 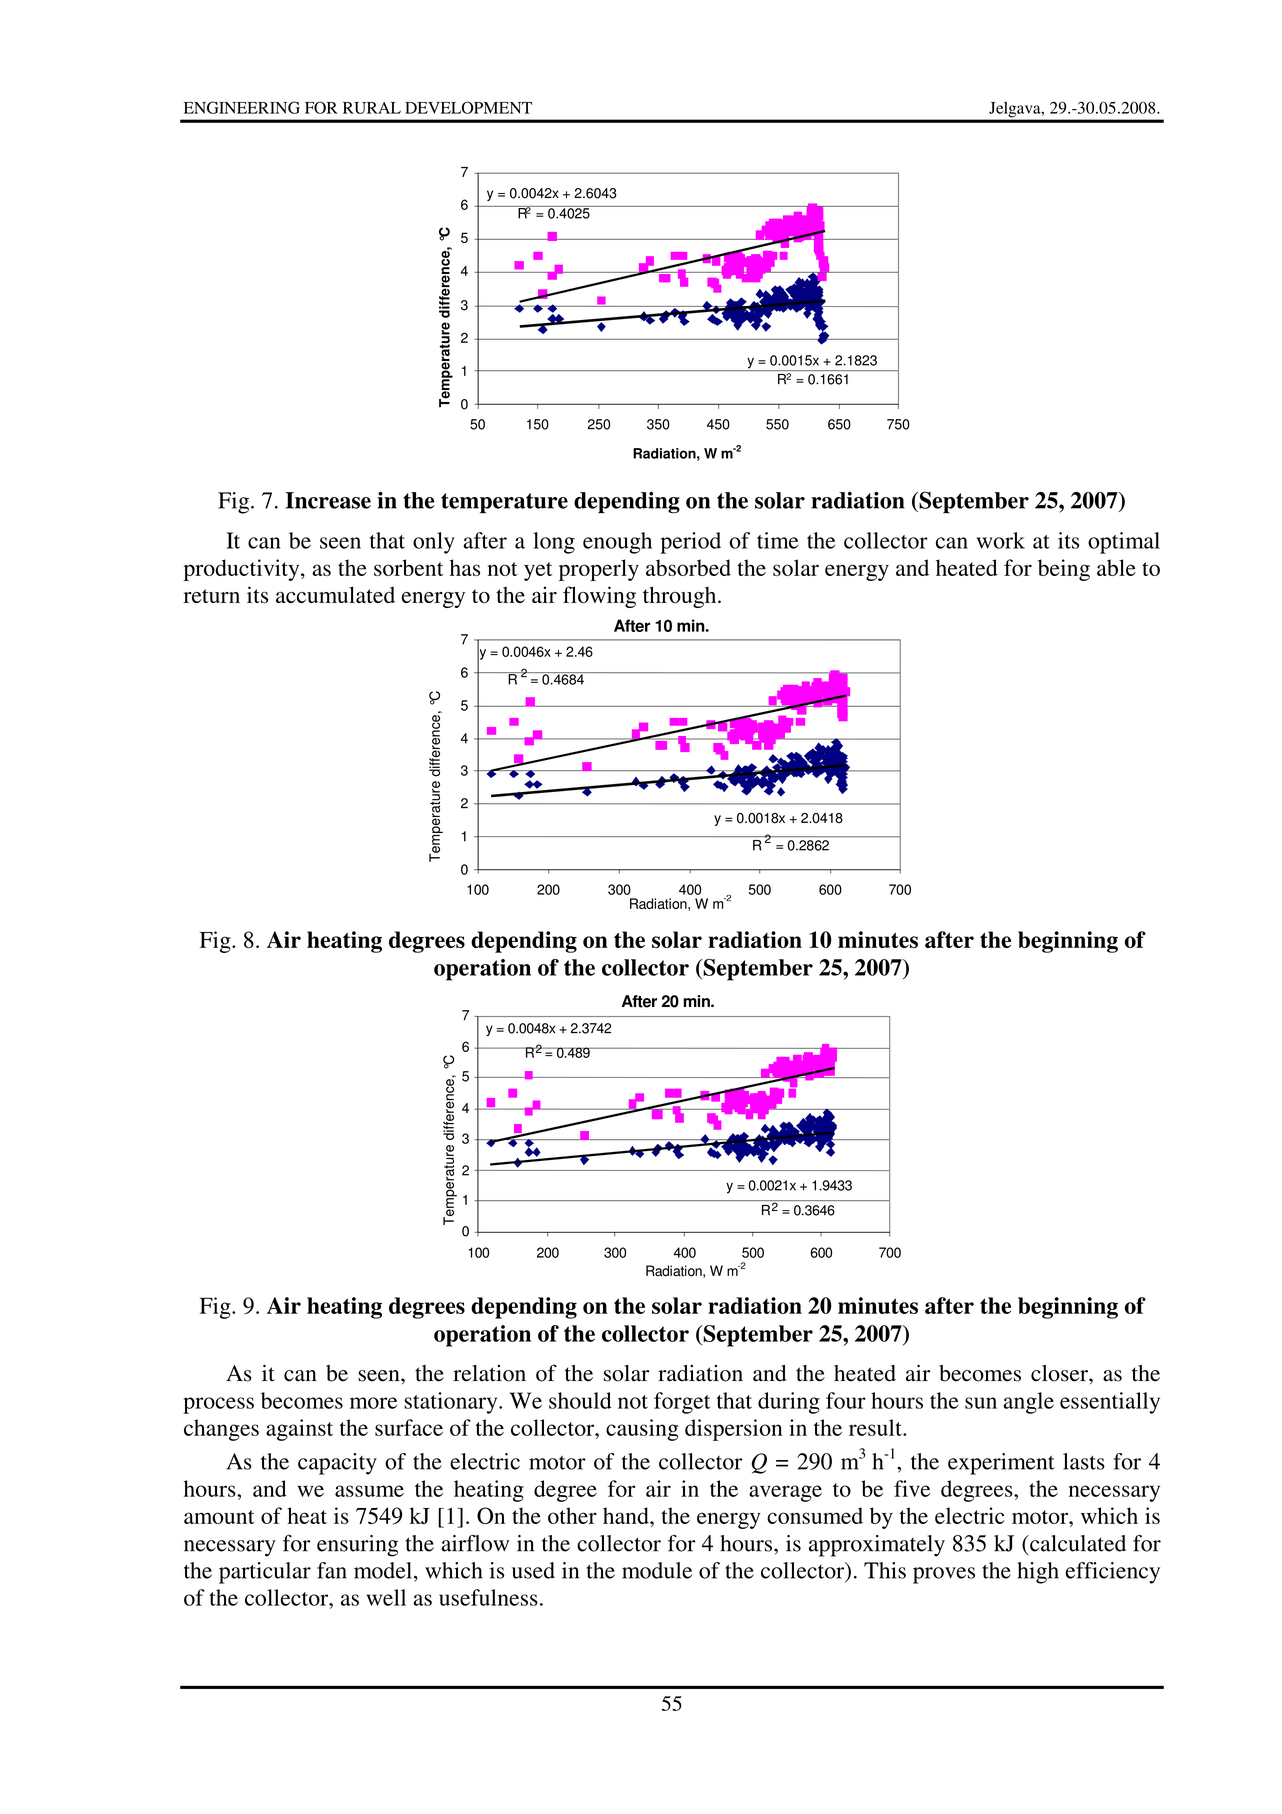 What do you see at coordinates (335, 594) in the screenshot?
I see `accumulated` at bounding box center [335, 594].
